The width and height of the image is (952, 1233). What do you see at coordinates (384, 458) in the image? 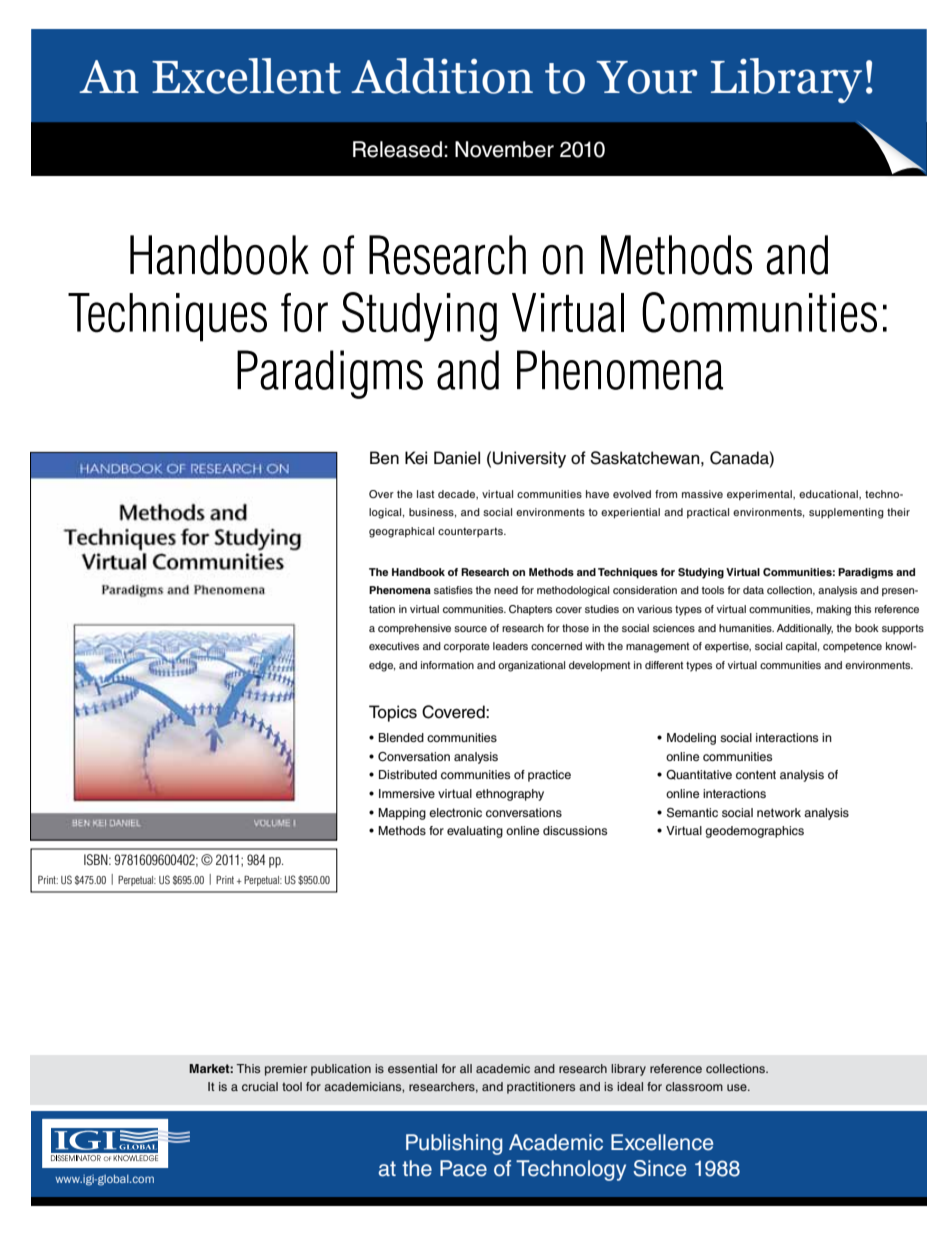
I see `Ben` at bounding box center [384, 458].
